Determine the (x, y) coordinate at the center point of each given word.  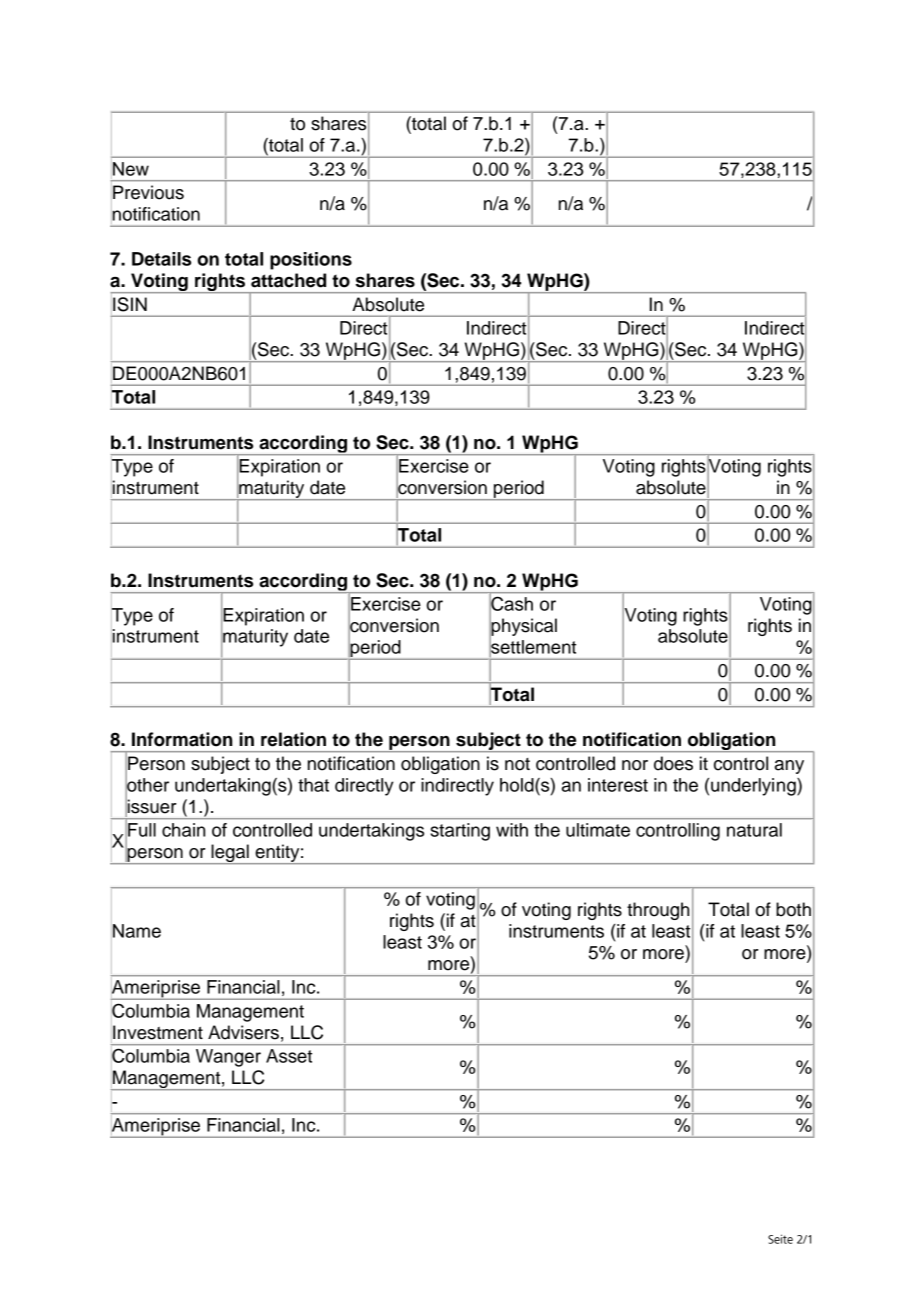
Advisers (243, 1032)
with (512, 830)
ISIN (130, 304)
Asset (289, 1056)
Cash (512, 604)
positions (311, 261)
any (789, 767)
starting (460, 832)
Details (161, 259)
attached (288, 280)
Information (182, 739)
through (658, 911)
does (673, 763)
